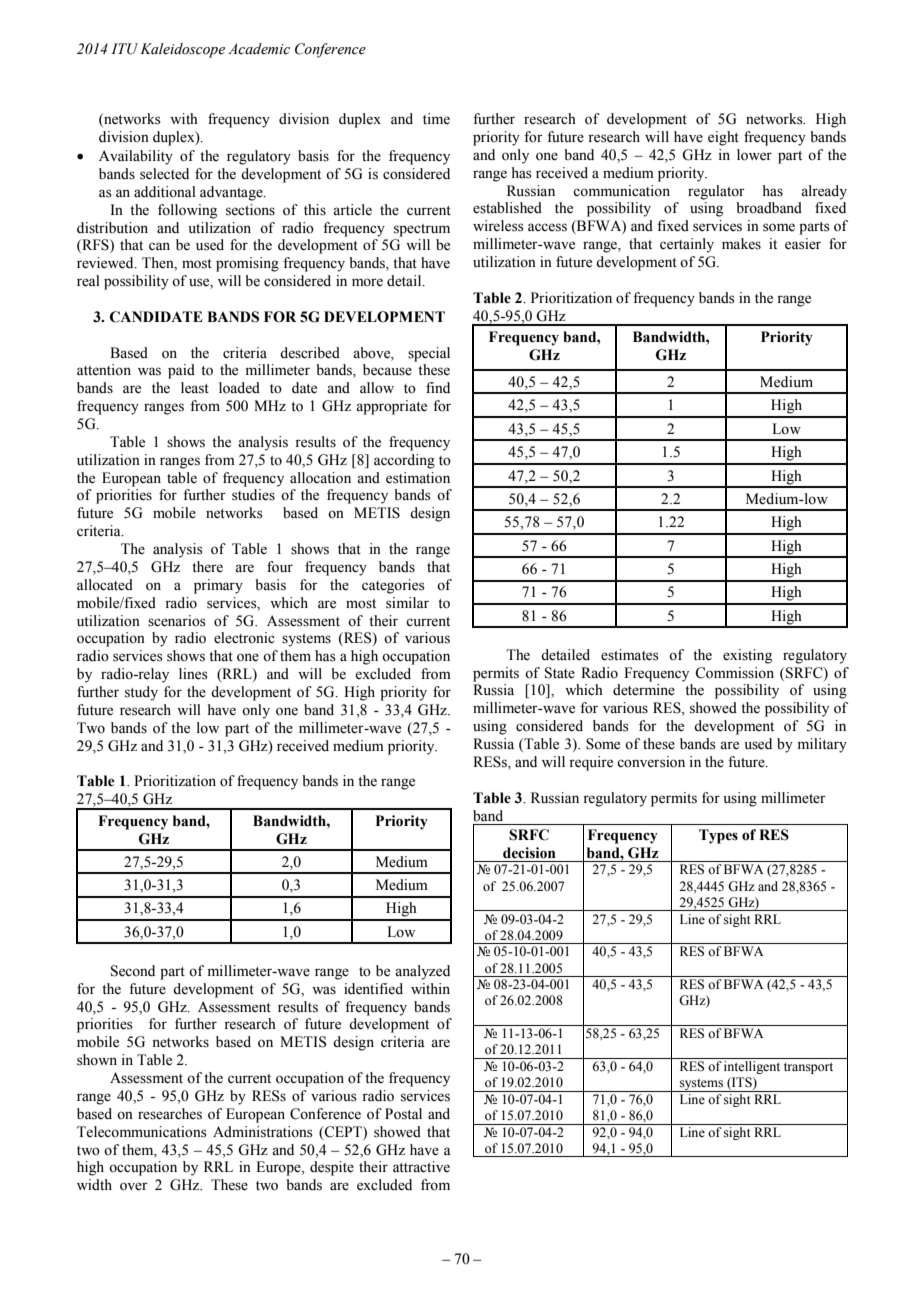  Describe the element at coordinates (436, 119) in the page. I see `time` at that location.
